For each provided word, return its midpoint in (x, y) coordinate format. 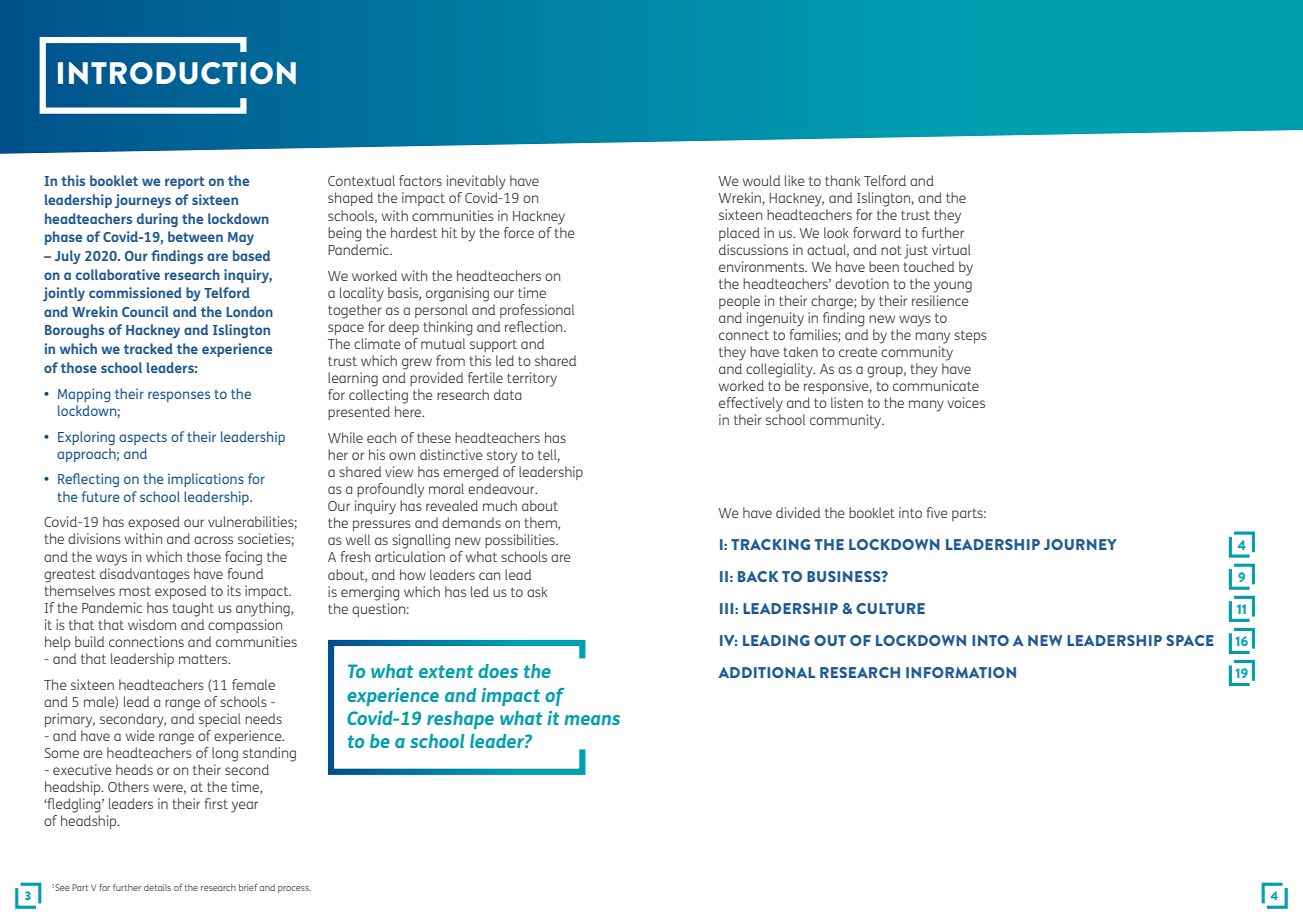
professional (537, 311)
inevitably (476, 182)
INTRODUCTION (177, 73)
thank (843, 180)
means (592, 720)
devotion (862, 283)
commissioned (135, 292)
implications (206, 480)
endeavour (502, 488)
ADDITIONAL (766, 672)
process (294, 889)
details (157, 887)
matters (204, 659)
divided (798, 512)
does (498, 671)
